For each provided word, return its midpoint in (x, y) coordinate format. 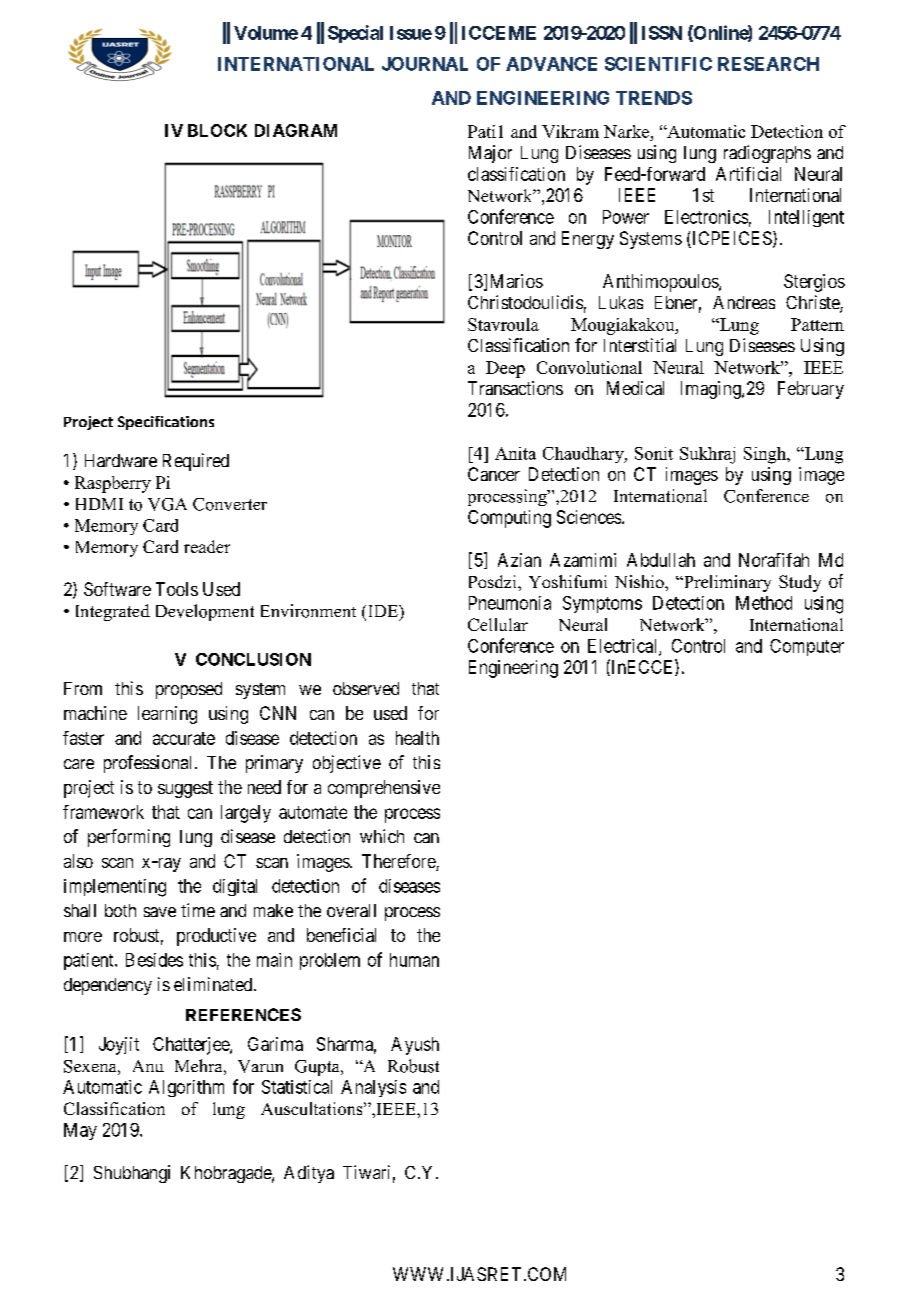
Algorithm (186, 1088)
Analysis (373, 1088)
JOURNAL (425, 64)
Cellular (498, 624)
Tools (177, 589)
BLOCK (217, 130)
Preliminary (726, 583)
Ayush (415, 1046)
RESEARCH (768, 64)
